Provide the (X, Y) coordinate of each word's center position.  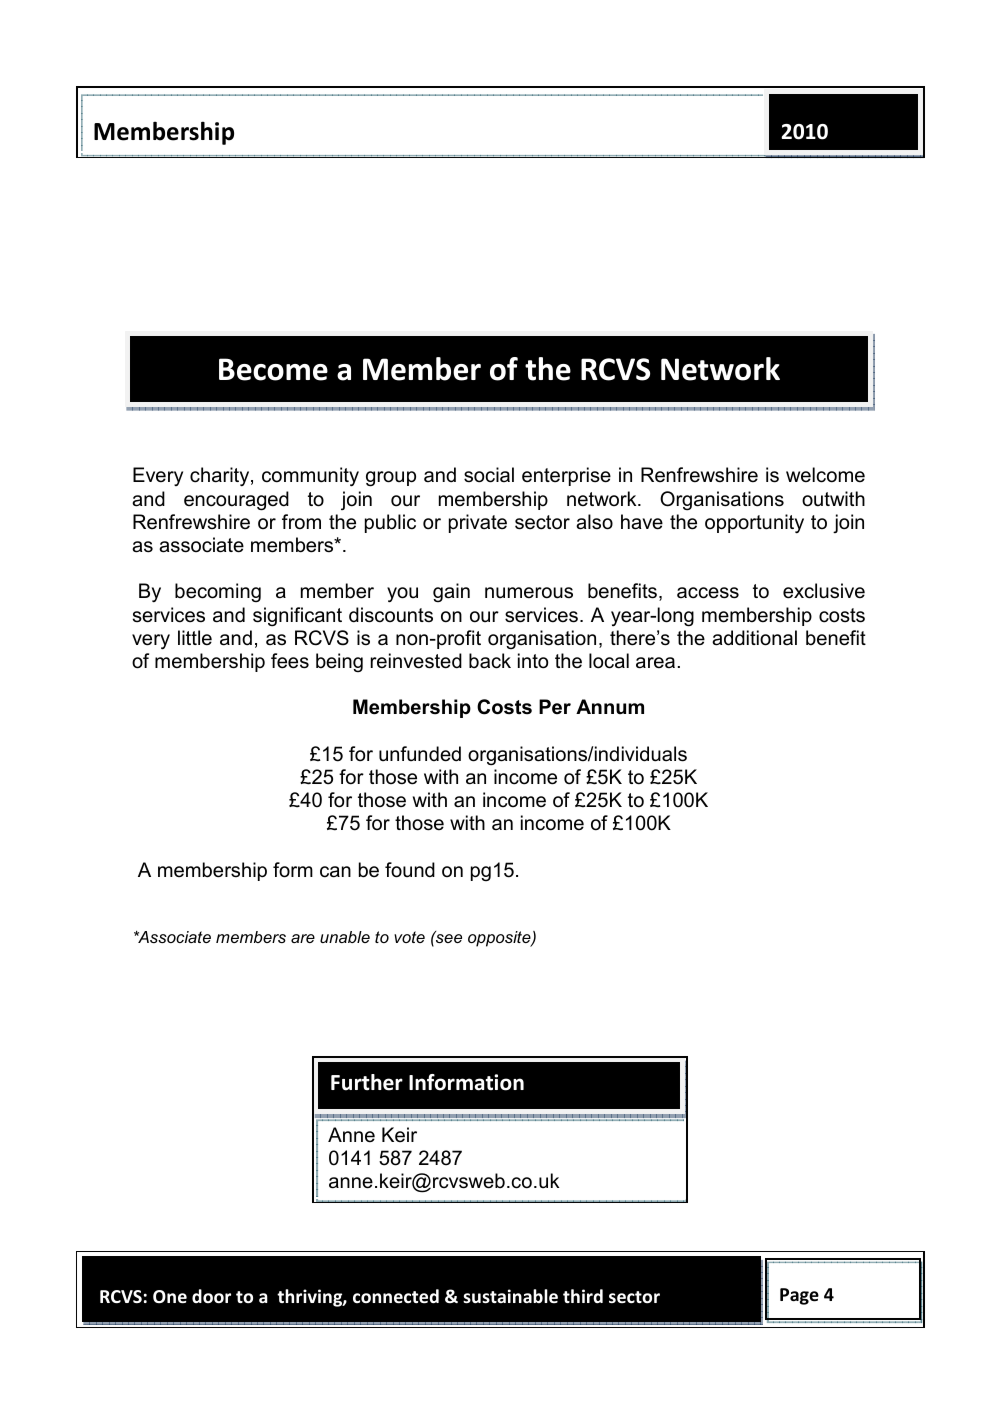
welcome (825, 475)
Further (367, 1082)
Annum (610, 706)
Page (799, 1296)
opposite (500, 939)
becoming (218, 592)
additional (754, 638)
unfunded (420, 754)
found (410, 870)
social (489, 475)
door (211, 1296)
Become (273, 369)
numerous (529, 593)
